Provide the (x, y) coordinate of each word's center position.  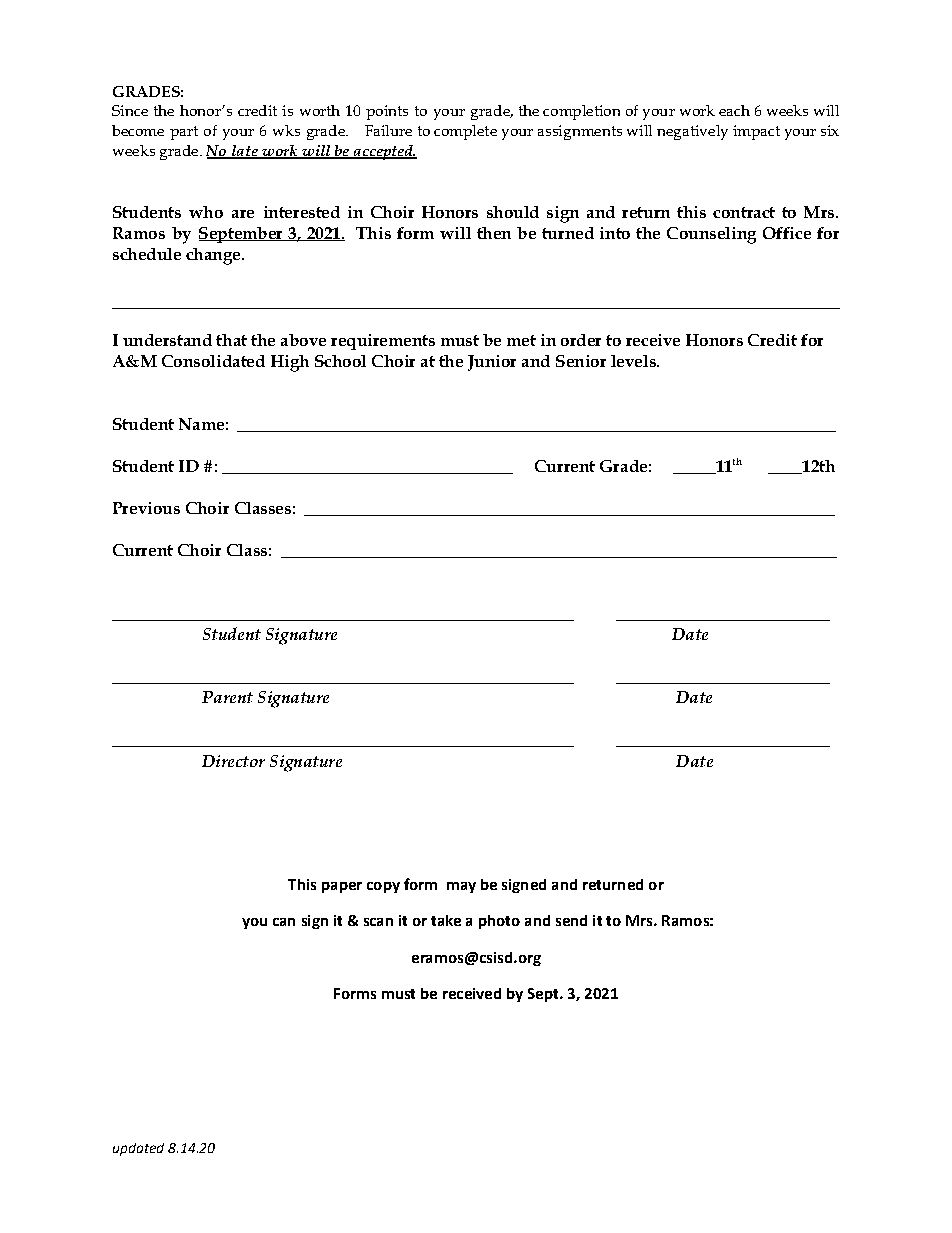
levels (634, 361)
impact (756, 132)
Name (201, 424)
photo (499, 922)
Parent (227, 697)
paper (342, 887)
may (461, 887)
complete (465, 132)
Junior (492, 363)
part (184, 133)
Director (233, 761)
